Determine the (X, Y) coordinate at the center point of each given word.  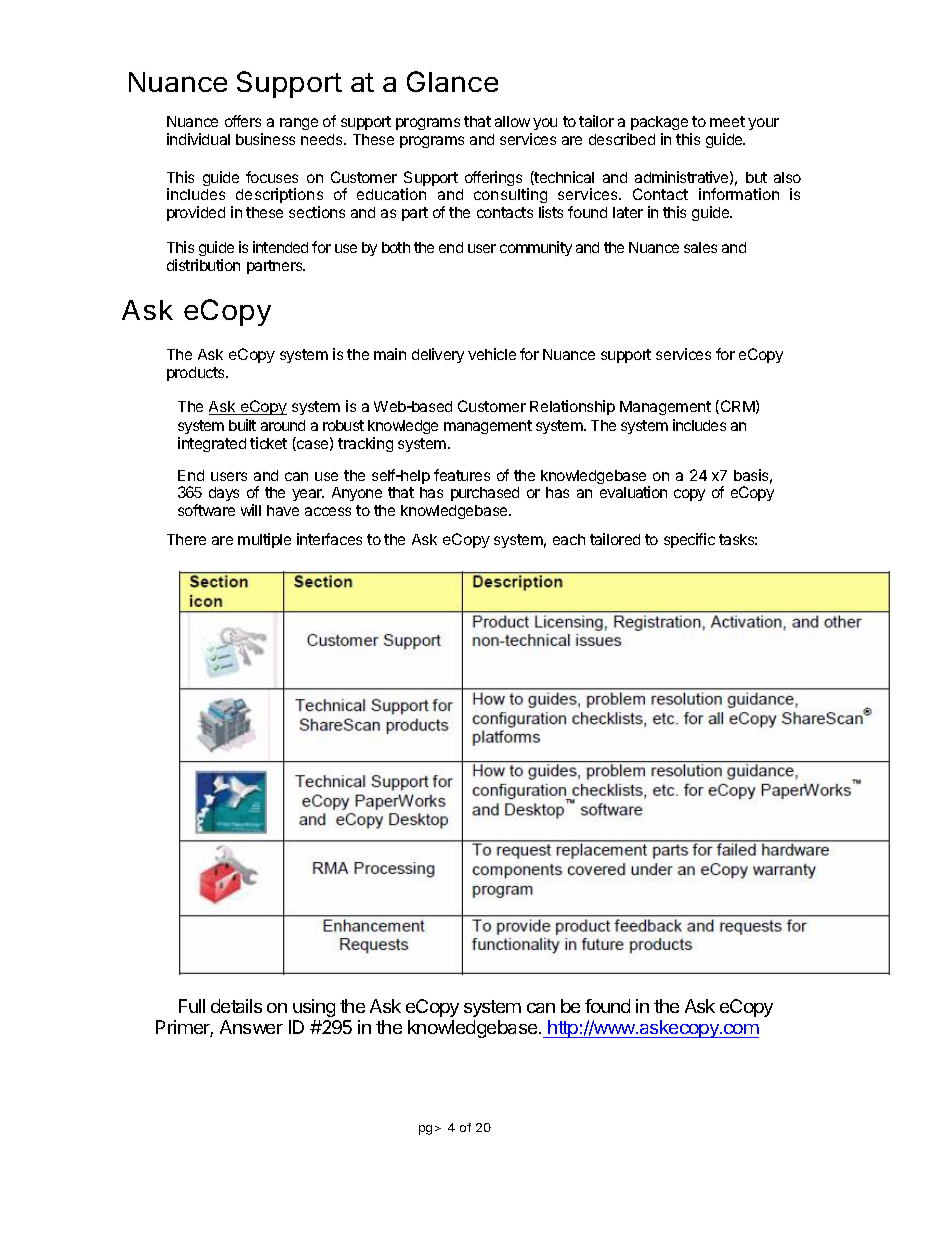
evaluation (633, 492)
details (236, 1006)
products (197, 374)
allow (512, 121)
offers (243, 121)
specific (689, 540)
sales (700, 247)
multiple (264, 540)
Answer (251, 1027)
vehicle (492, 354)
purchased (485, 494)
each (569, 539)
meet (727, 121)
